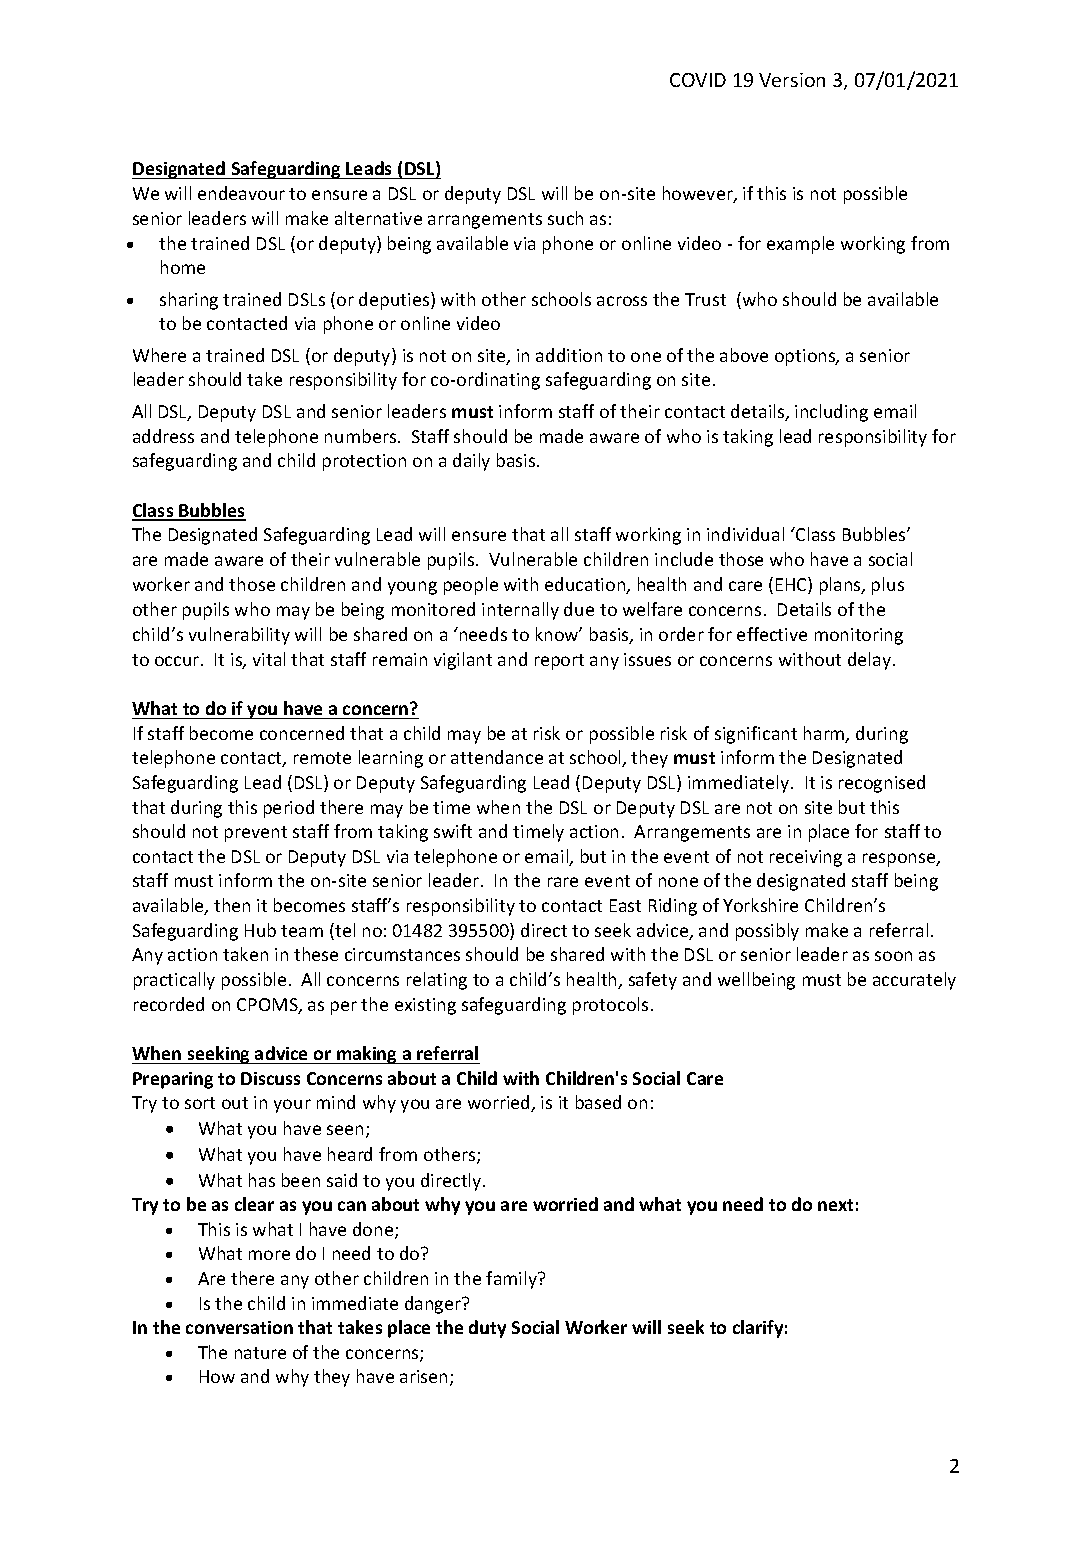 The height and width of the page is (1545, 1092). Describe the element at coordinates (239, 1327) in the page. I see `conversation` at that location.
